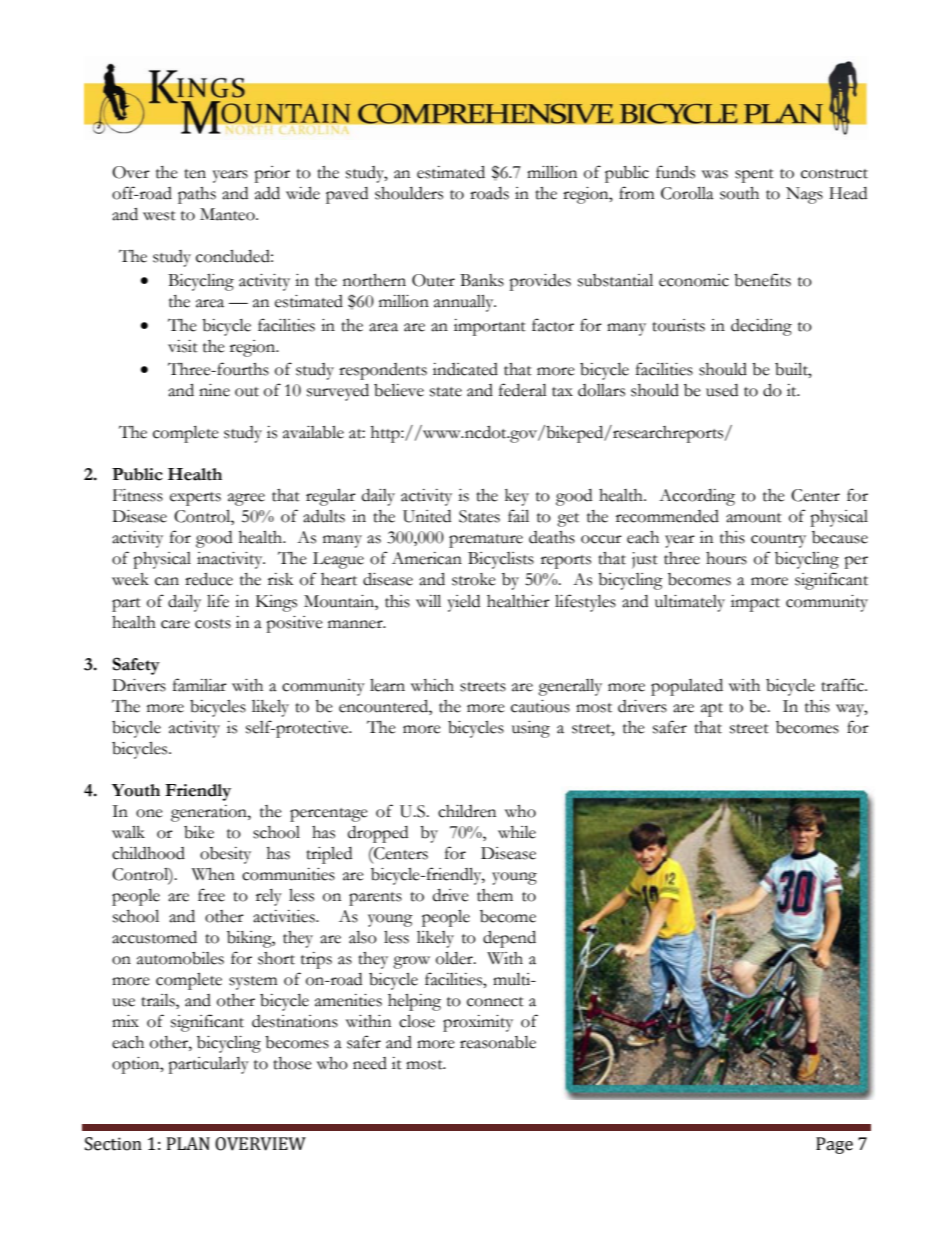 Image resolution: width=952 pixels, height=1233 pixels. I want to click on reasonable, so click(498, 1042).
